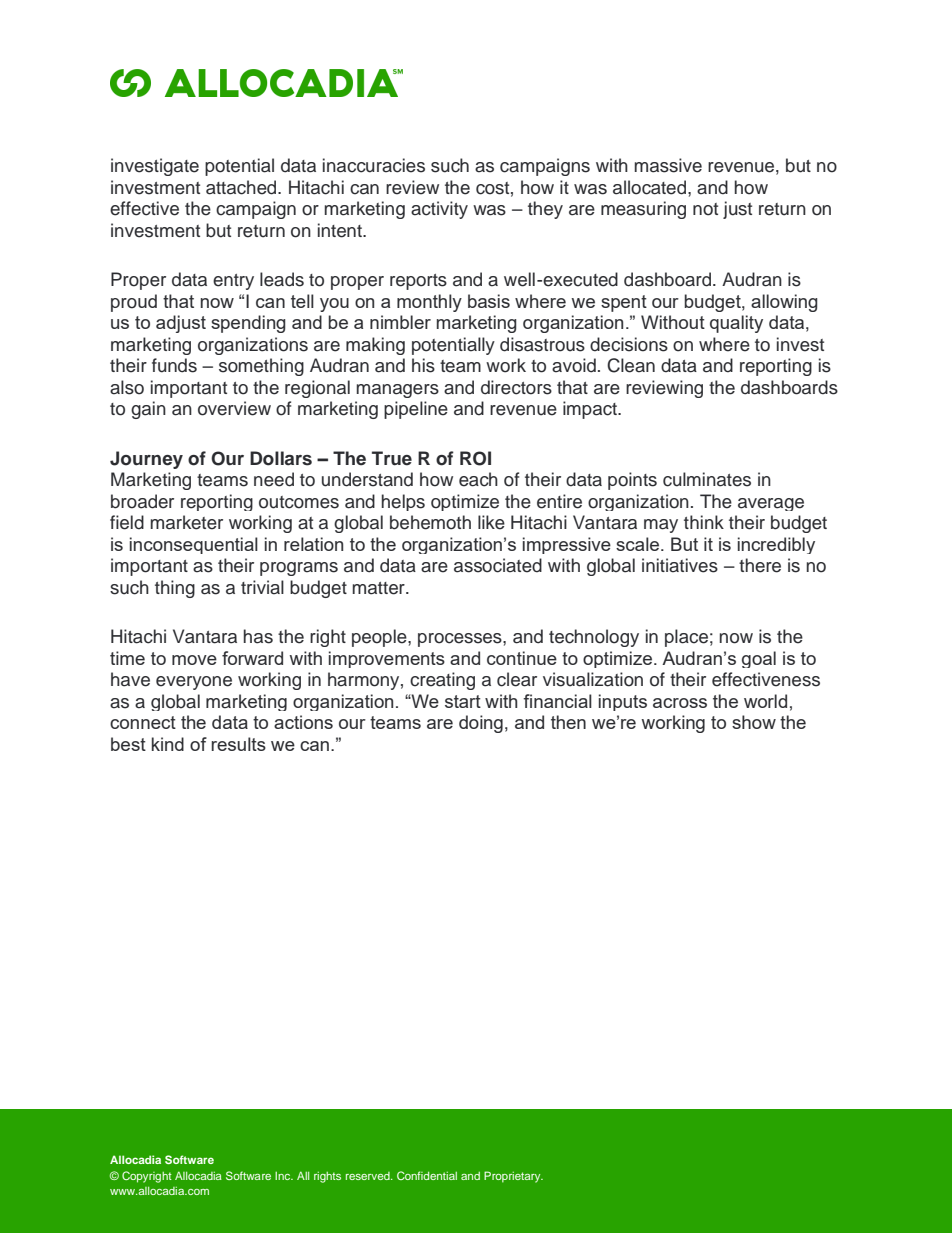 This screenshot has height=1233, width=952. What do you see at coordinates (238, 744) in the screenshot?
I see `results` at bounding box center [238, 744].
